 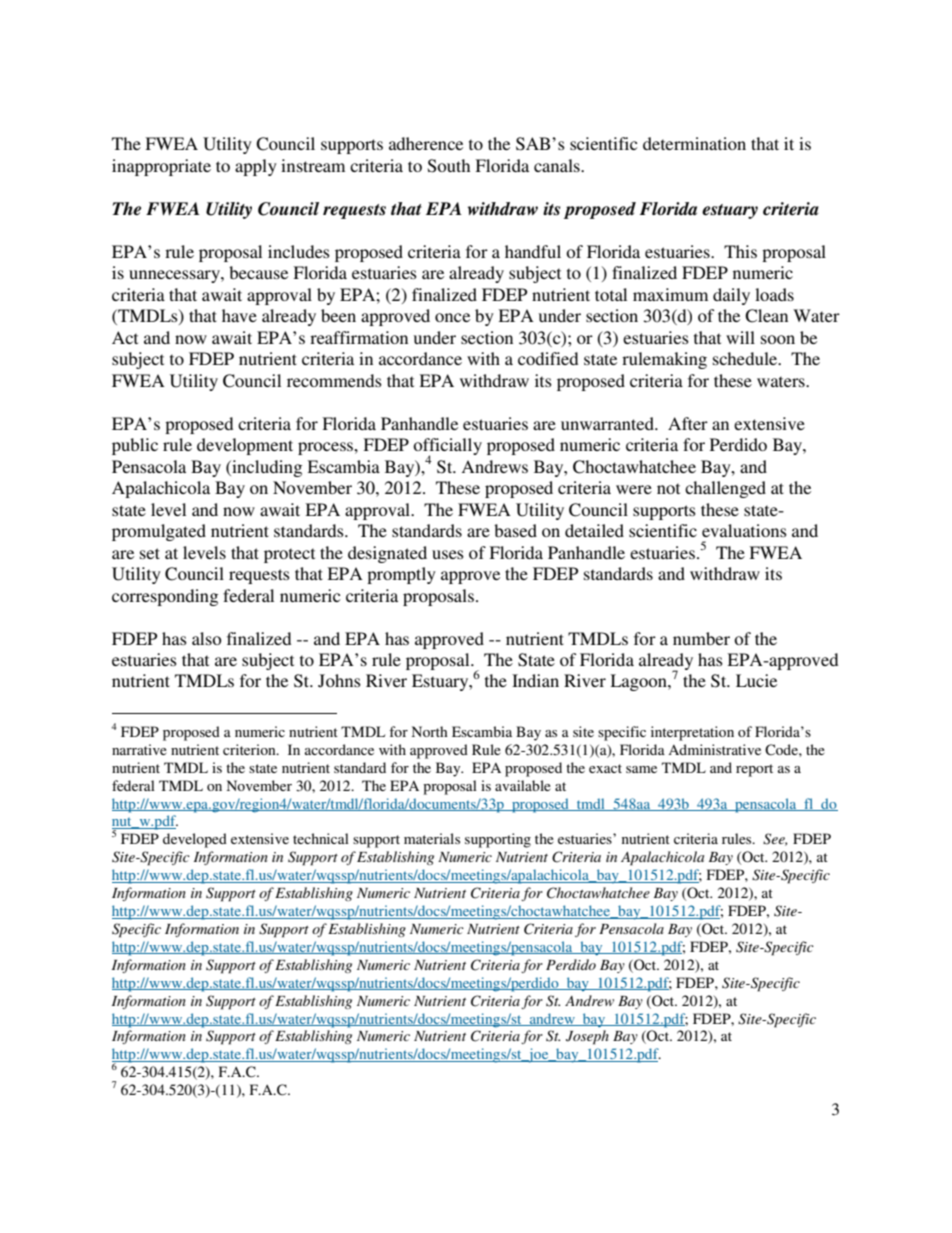 I want to click on After, so click(x=688, y=423).
